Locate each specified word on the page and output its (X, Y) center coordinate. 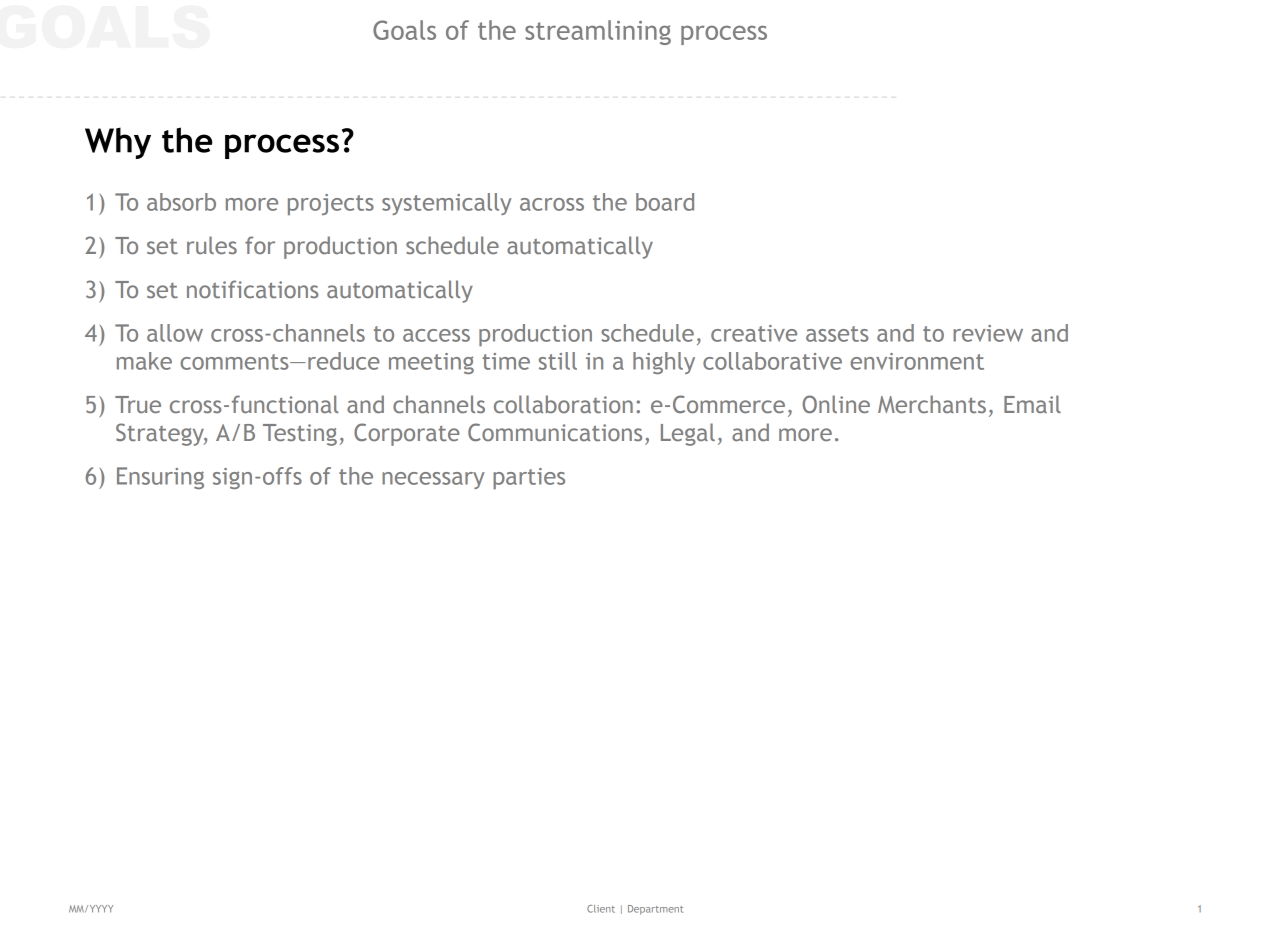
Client (601, 909)
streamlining (598, 32)
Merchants (932, 404)
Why (118, 143)
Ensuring (160, 478)
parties (529, 478)
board (665, 202)
